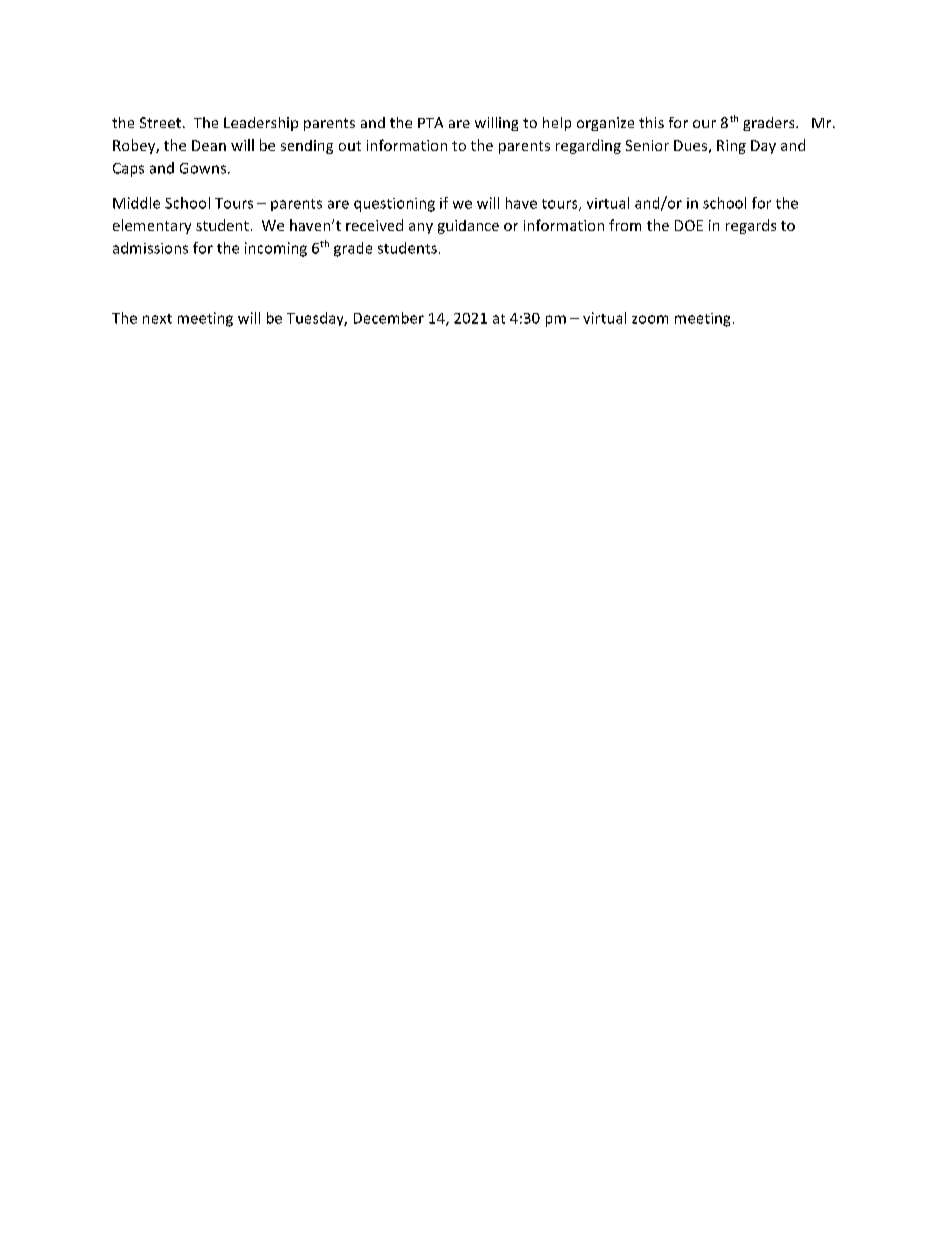  Describe the element at coordinates (160, 122) in the screenshot. I see `Street` at that location.
